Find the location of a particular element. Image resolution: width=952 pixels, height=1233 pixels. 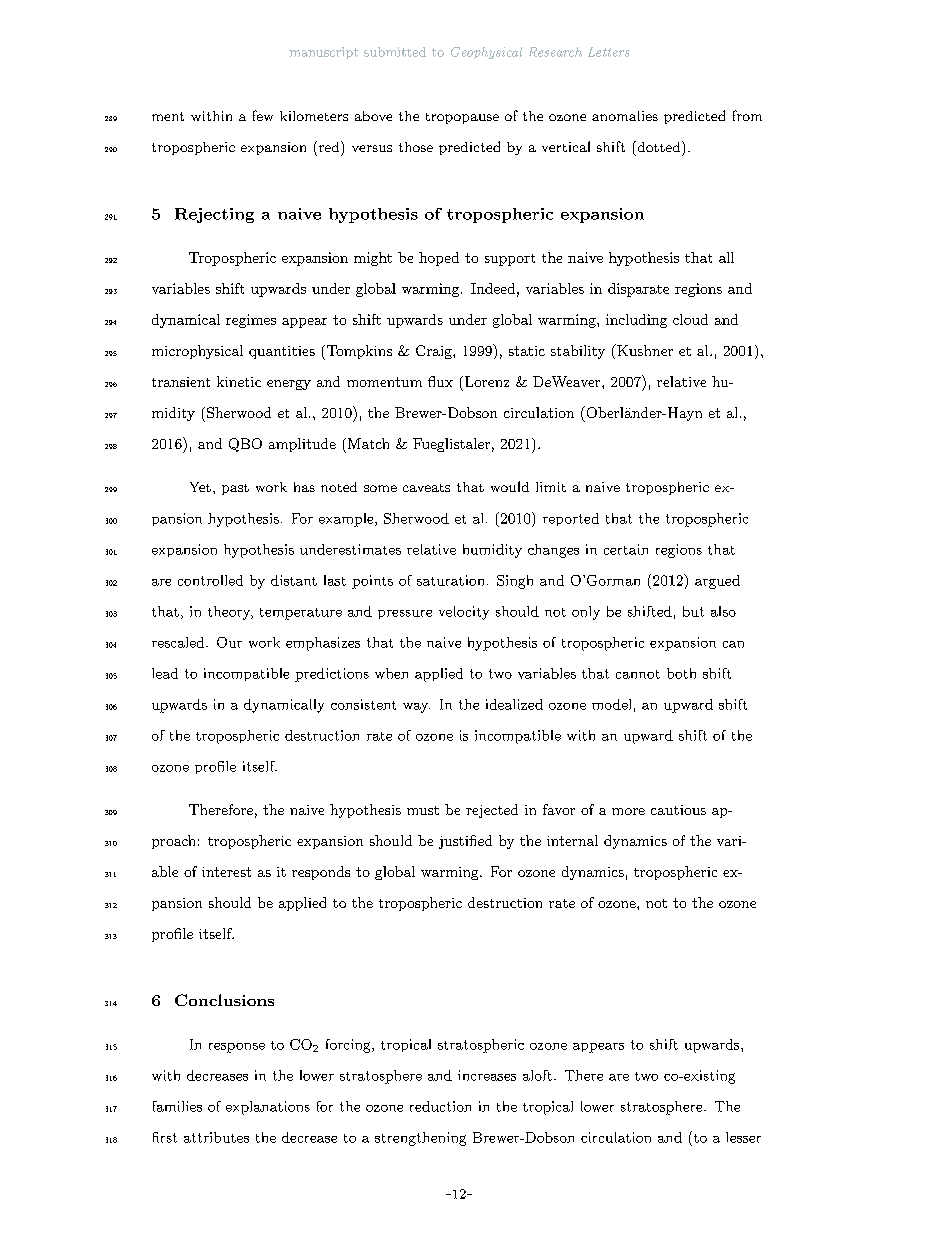

argued is located at coordinates (717, 582).
